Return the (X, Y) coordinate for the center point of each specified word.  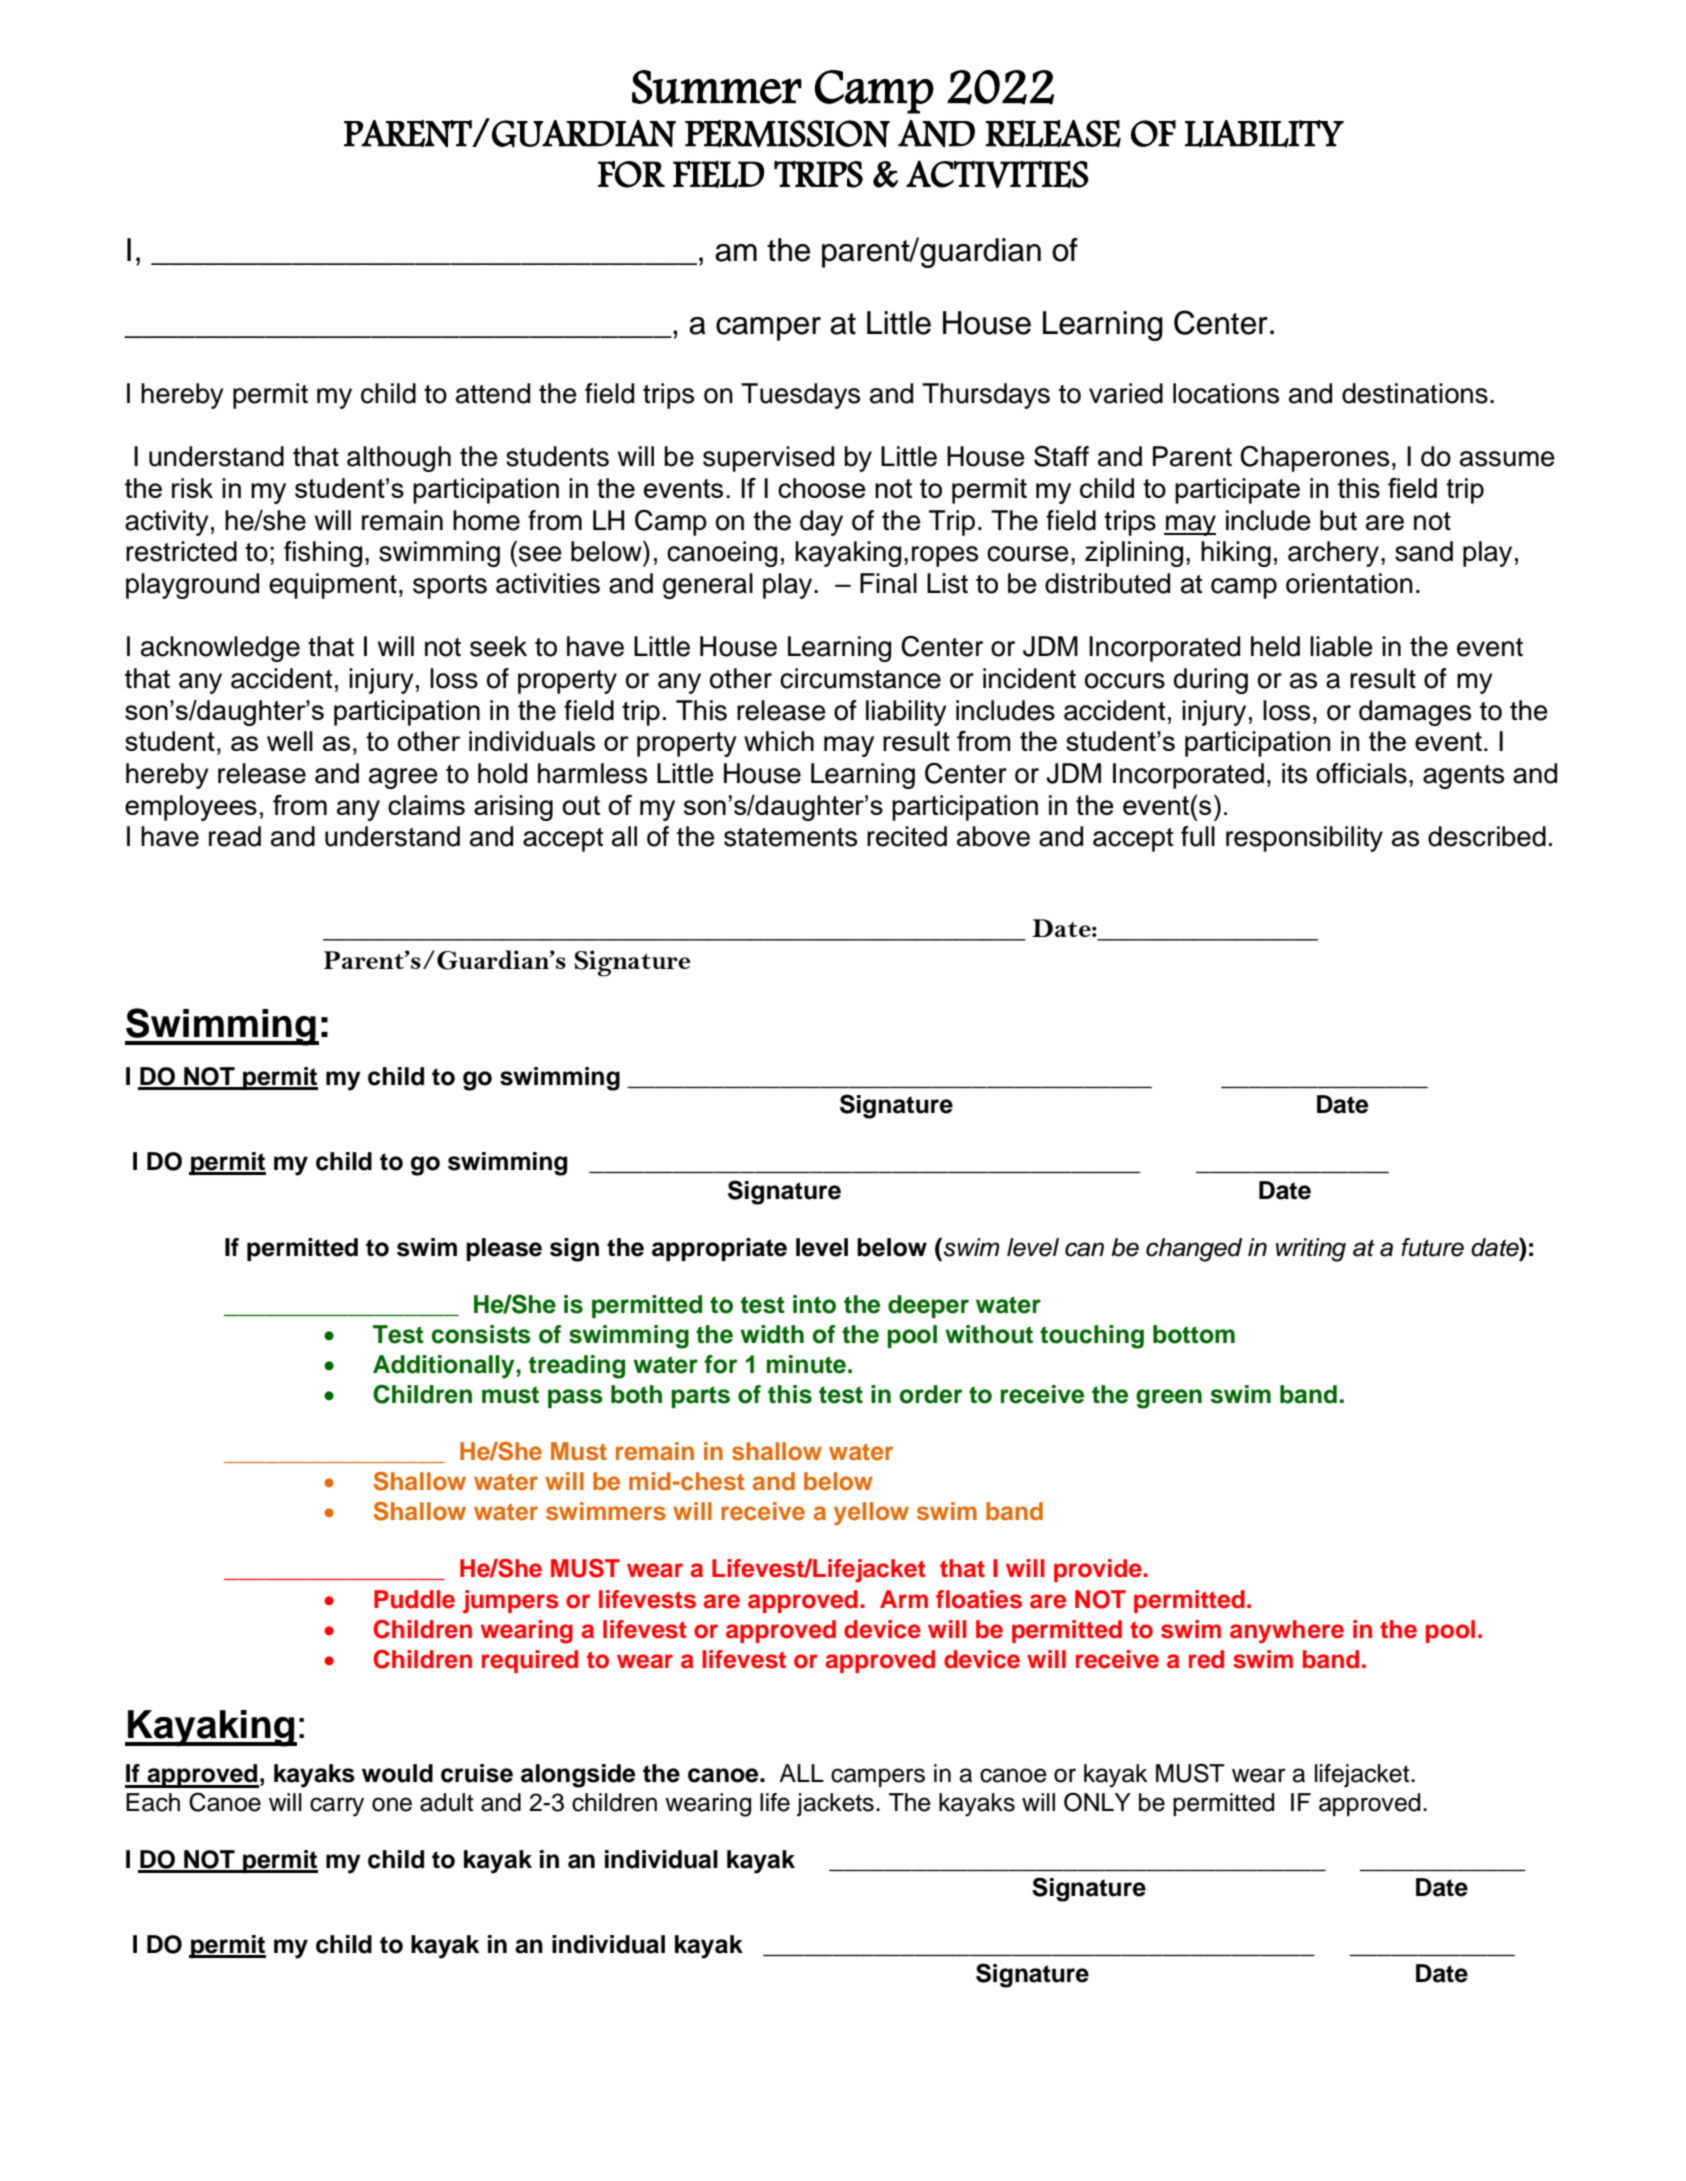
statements (790, 837)
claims (426, 805)
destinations (1415, 393)
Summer (717, 87)
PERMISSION (787, 133)
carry (337, 1807)
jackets (835, 1805)
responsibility (1304, 839)
